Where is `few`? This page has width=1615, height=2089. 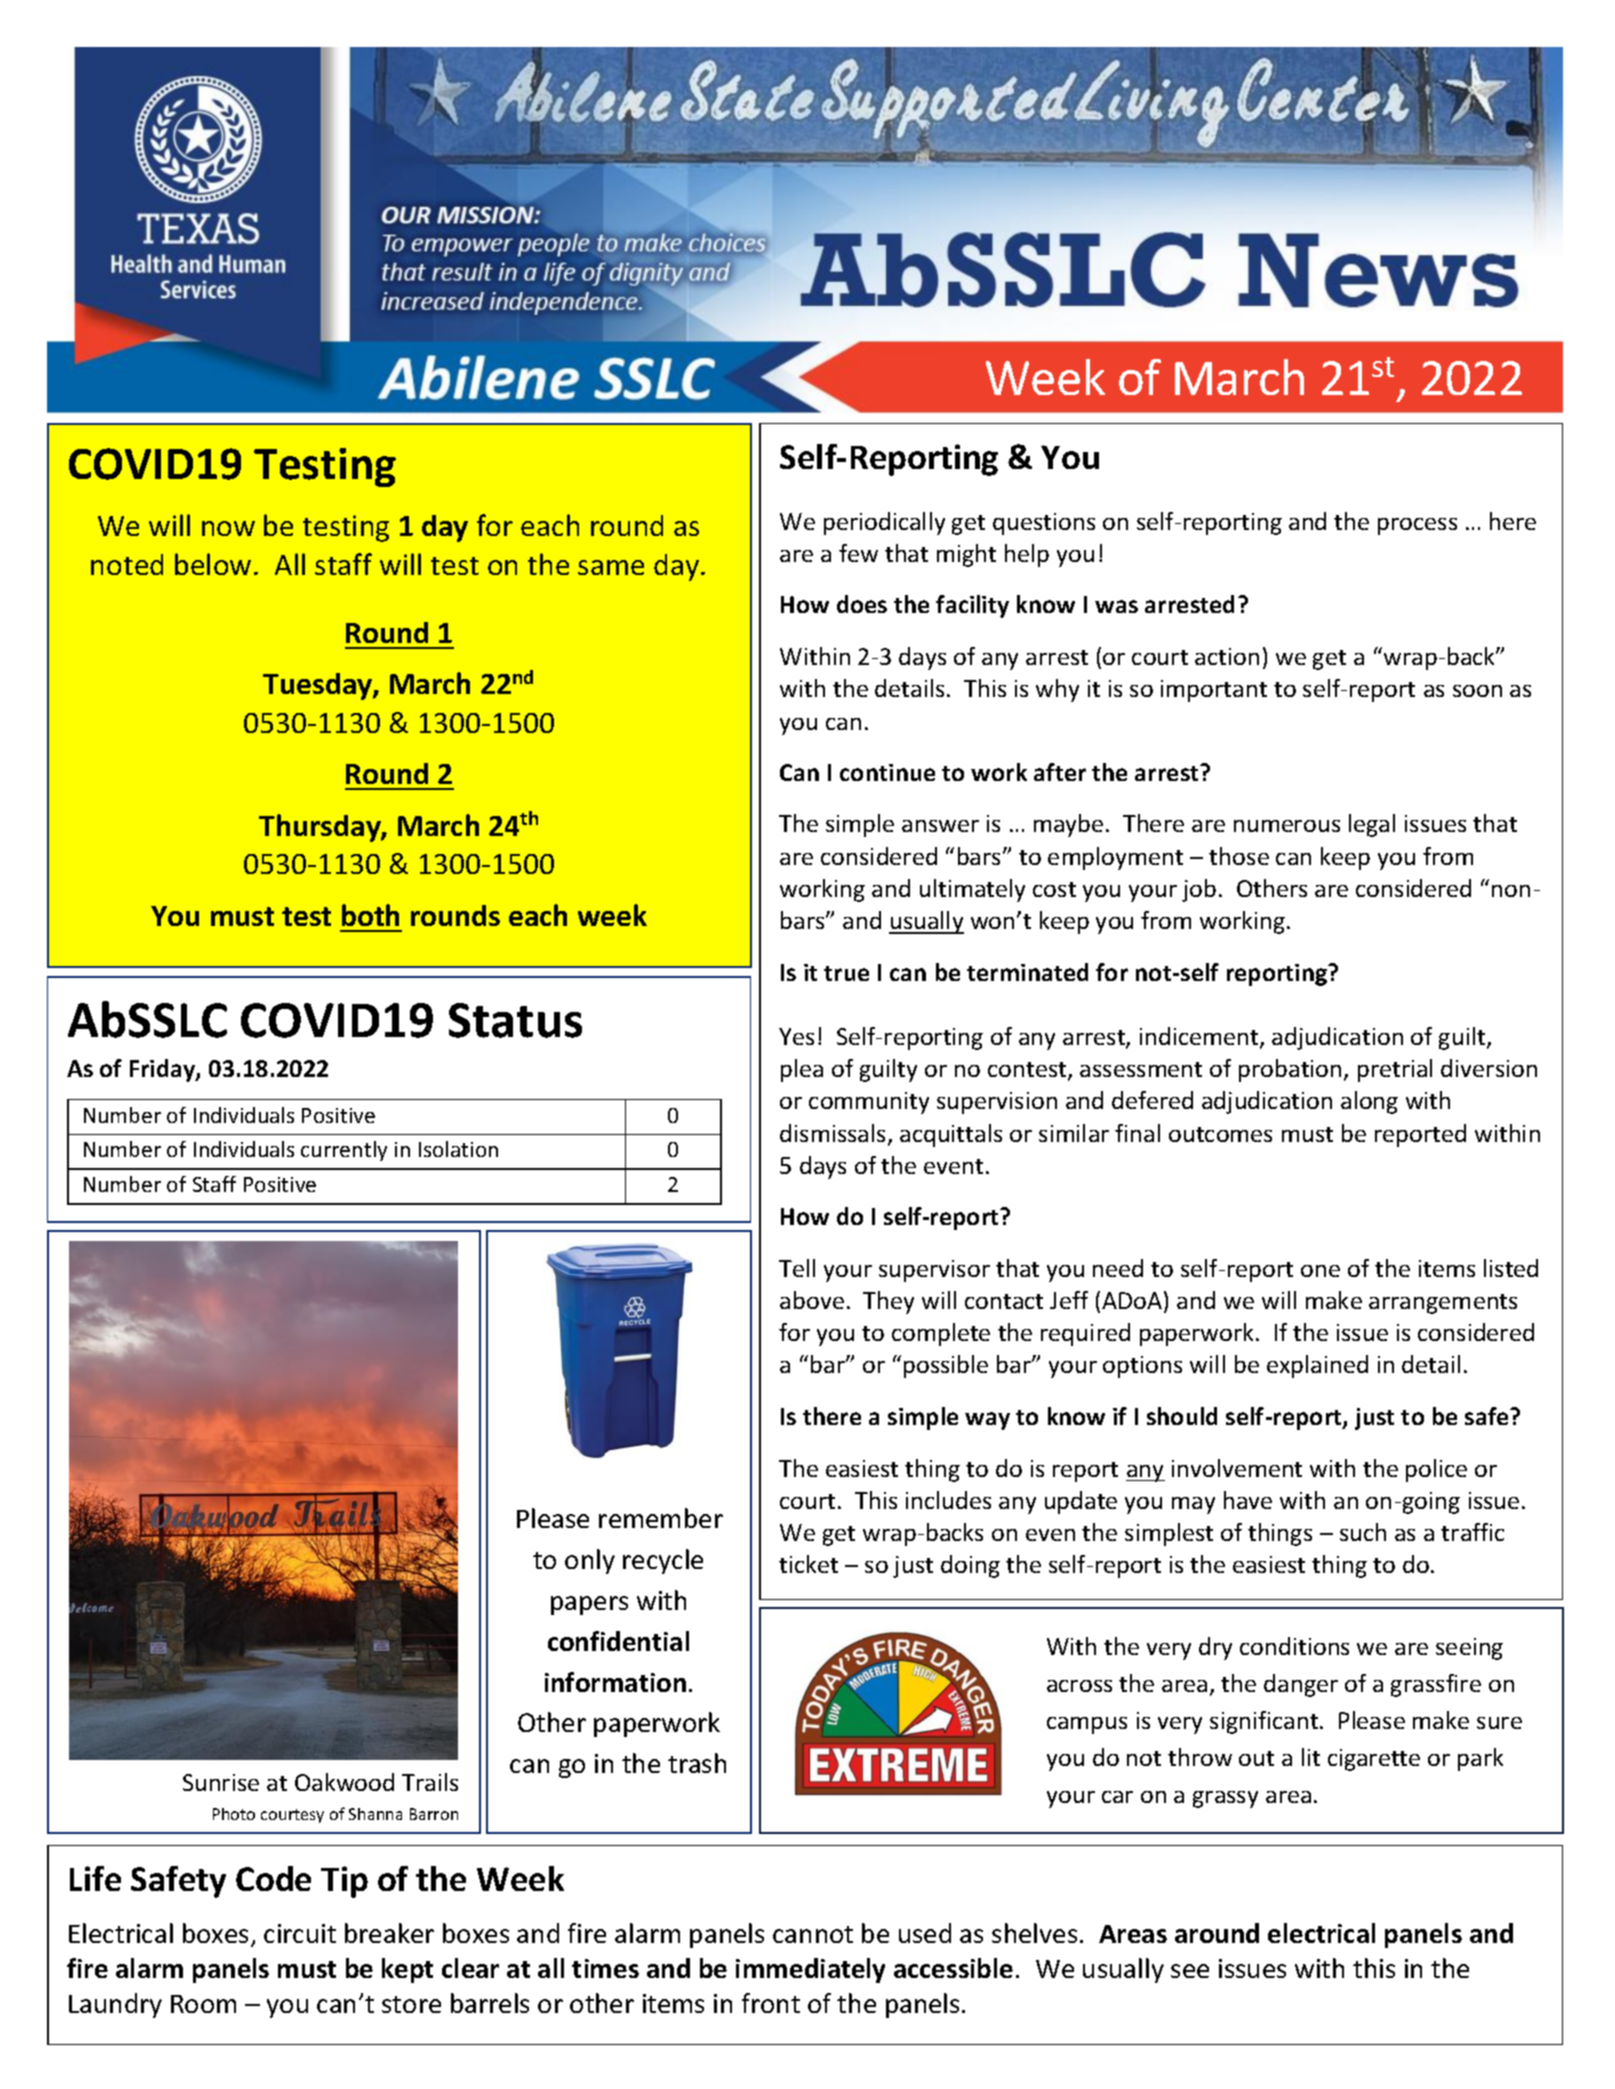 few is located at coordinates (858, 553).
